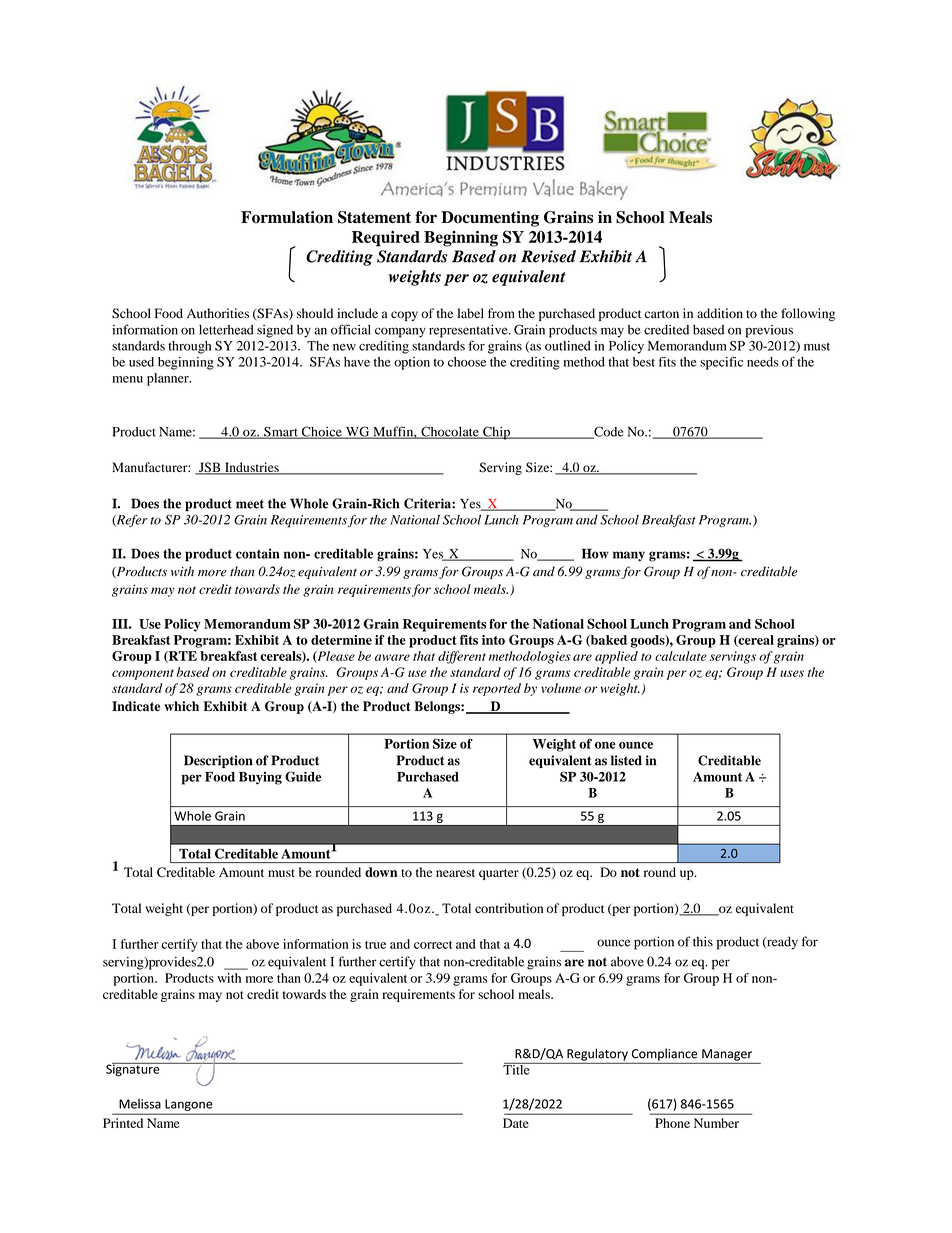  I want to click on listed, so click(626, 760).
